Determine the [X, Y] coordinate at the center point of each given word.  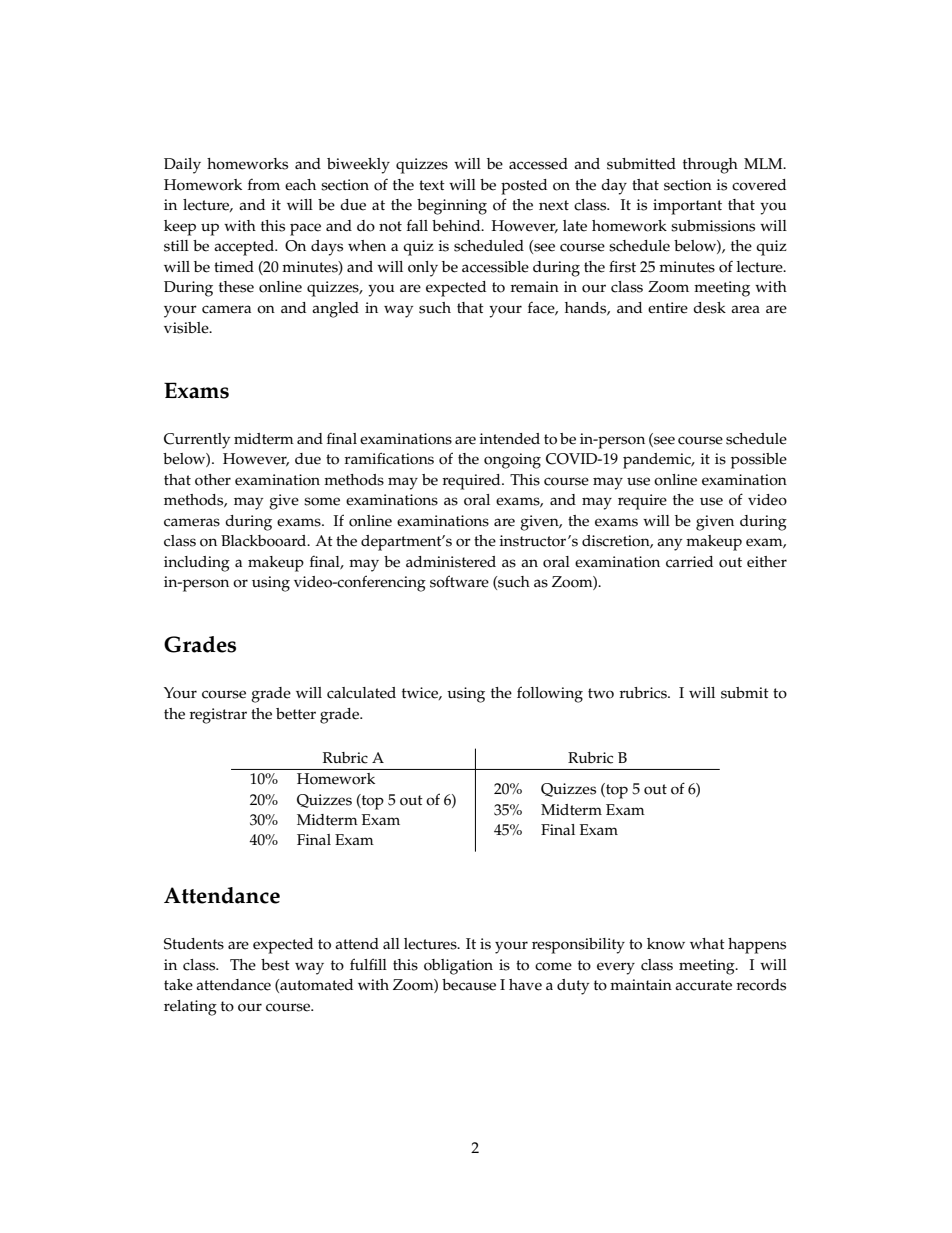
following [550, 694]
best [275, 965]
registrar [218, 716]
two [601, 693]
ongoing [512, 461]
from [264, 184]
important [687, 207]
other [213, 480]
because [469, 985]
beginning [452, 207]
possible [759, 461]
